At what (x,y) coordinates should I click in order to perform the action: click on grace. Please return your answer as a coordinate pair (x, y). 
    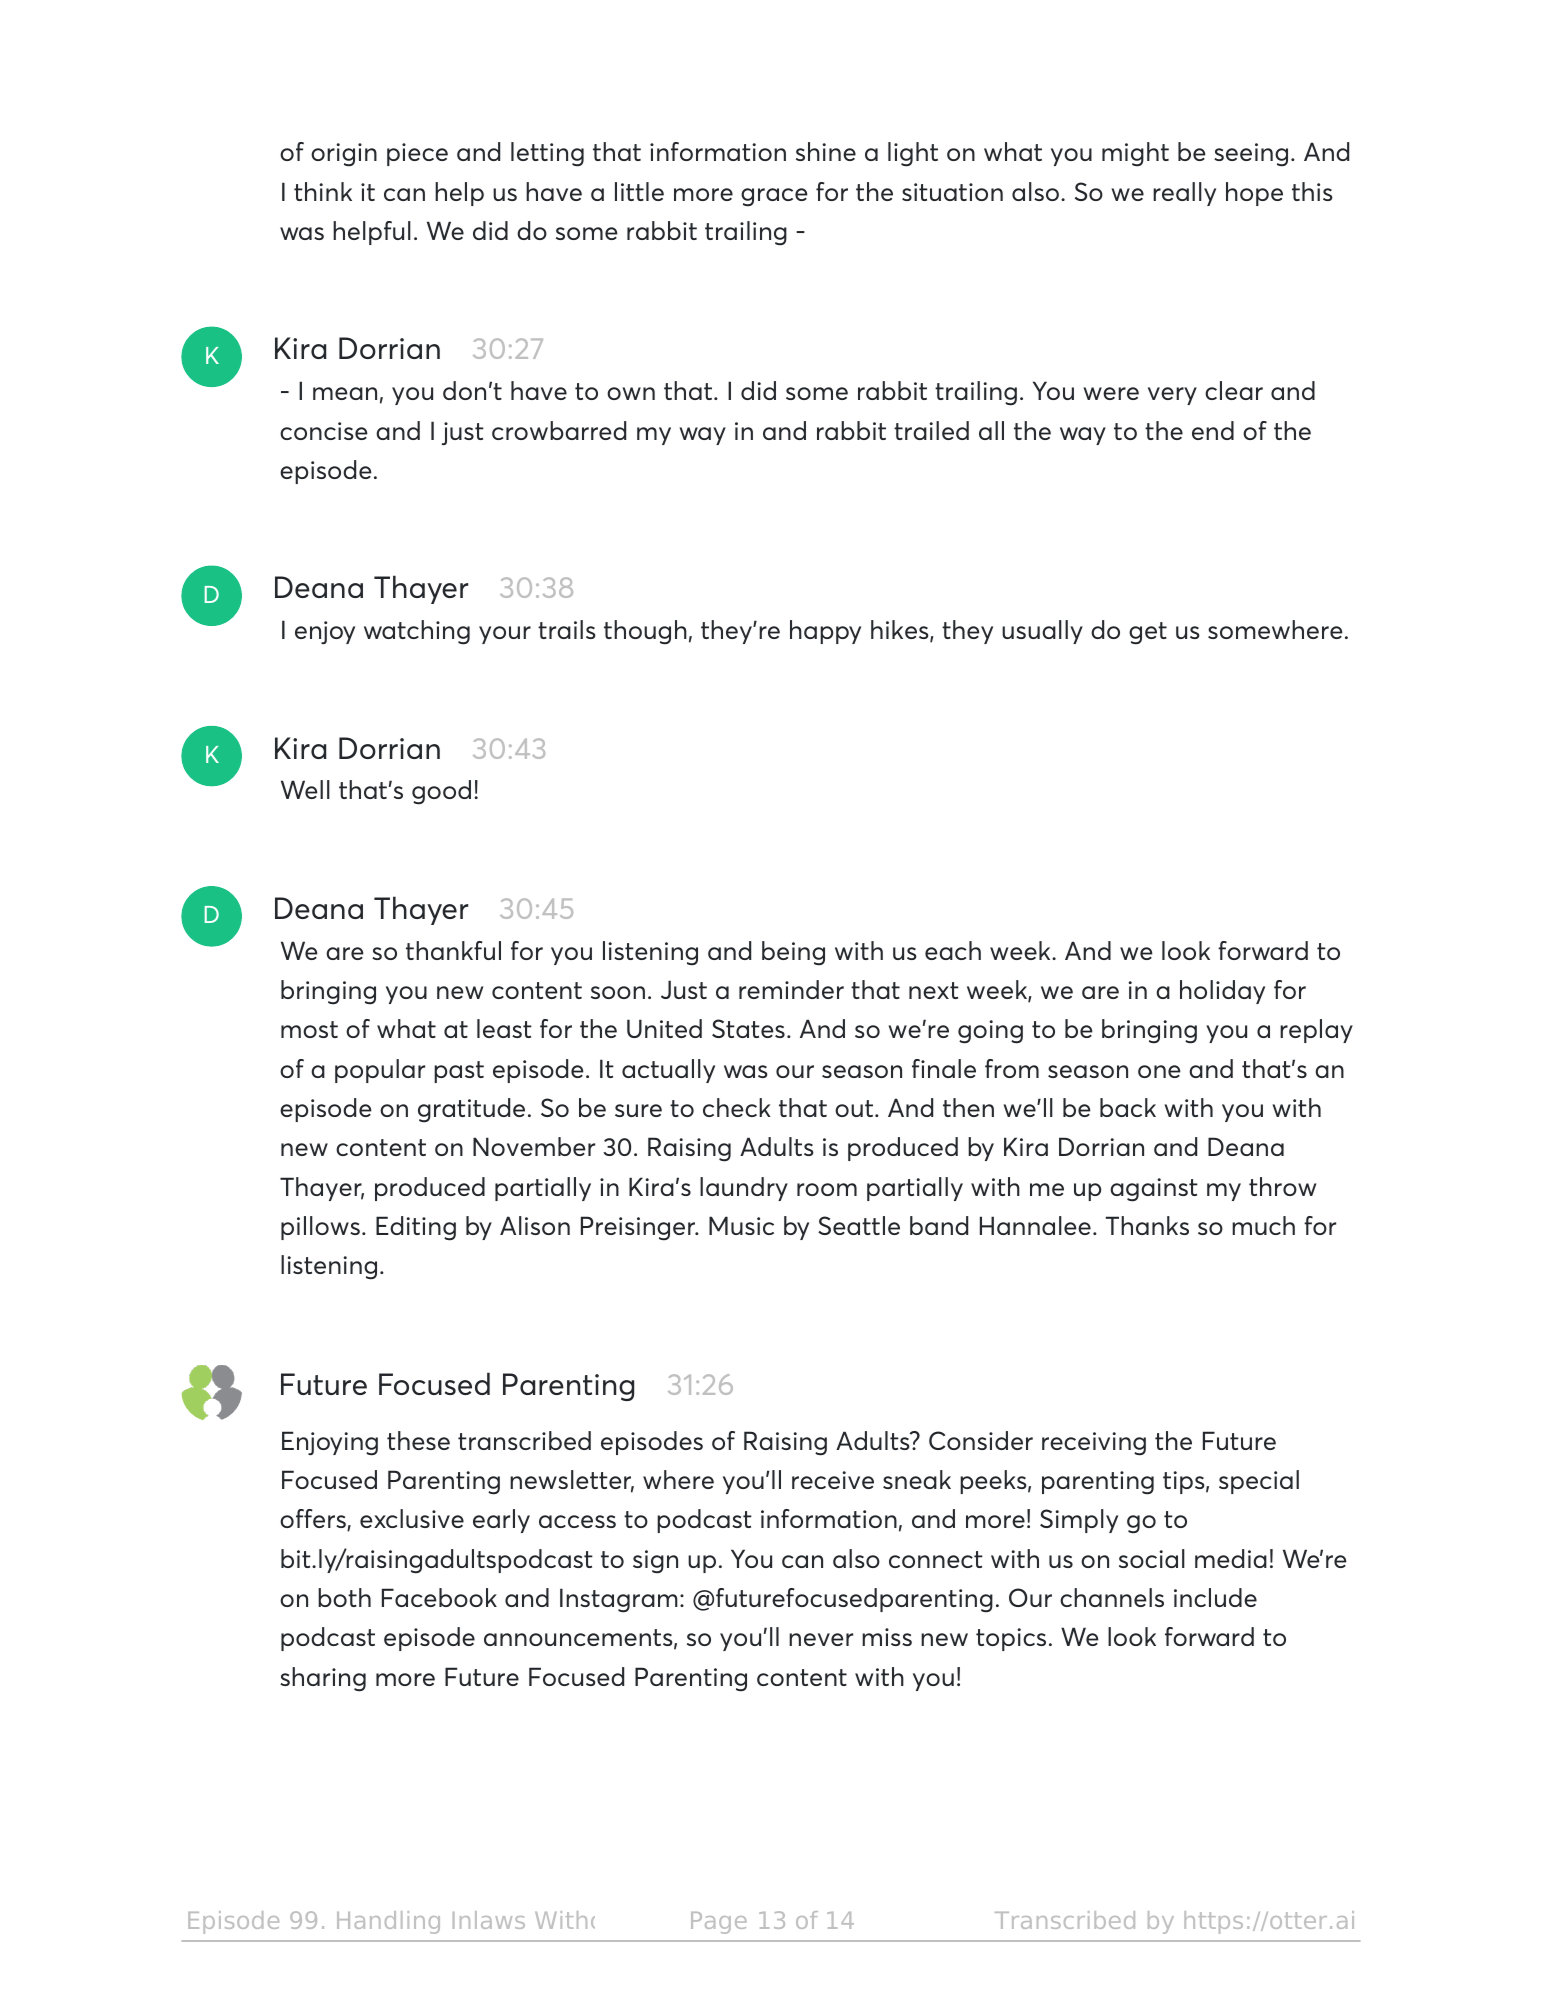
    Looking at the image, I should click on (774, 197).
